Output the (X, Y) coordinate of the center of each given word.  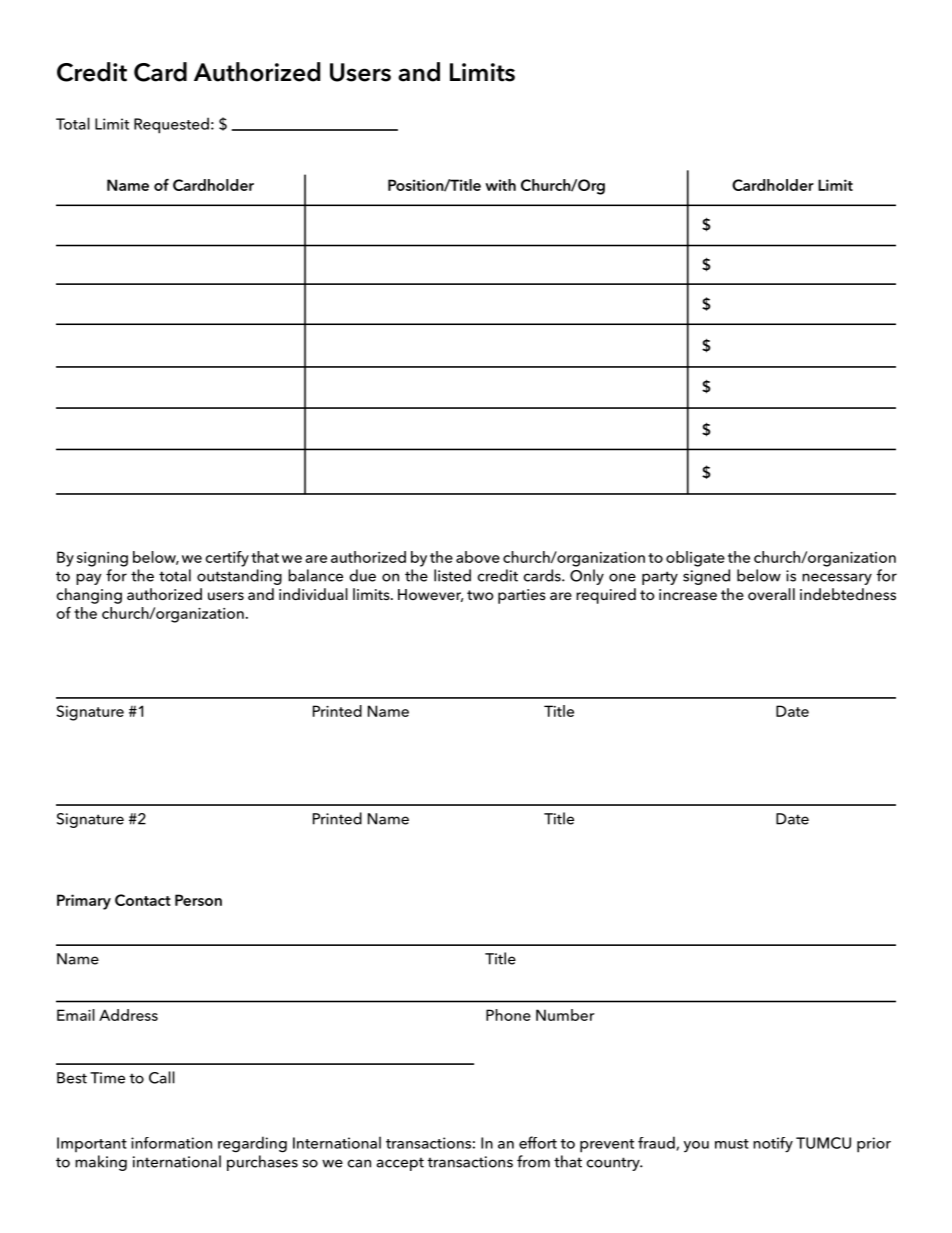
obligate (695, 559)
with (500, 185)
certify (227, 559)
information (171, 1143)
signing (102, 559)
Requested (171, 125)
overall (771, 594)
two (480, 595)
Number (565, 1015)
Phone (508, 1015)
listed (452, 575)
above (478, 557)
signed (706, 577)
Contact (143, 900)
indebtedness (848, 594)
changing (89, 596)
